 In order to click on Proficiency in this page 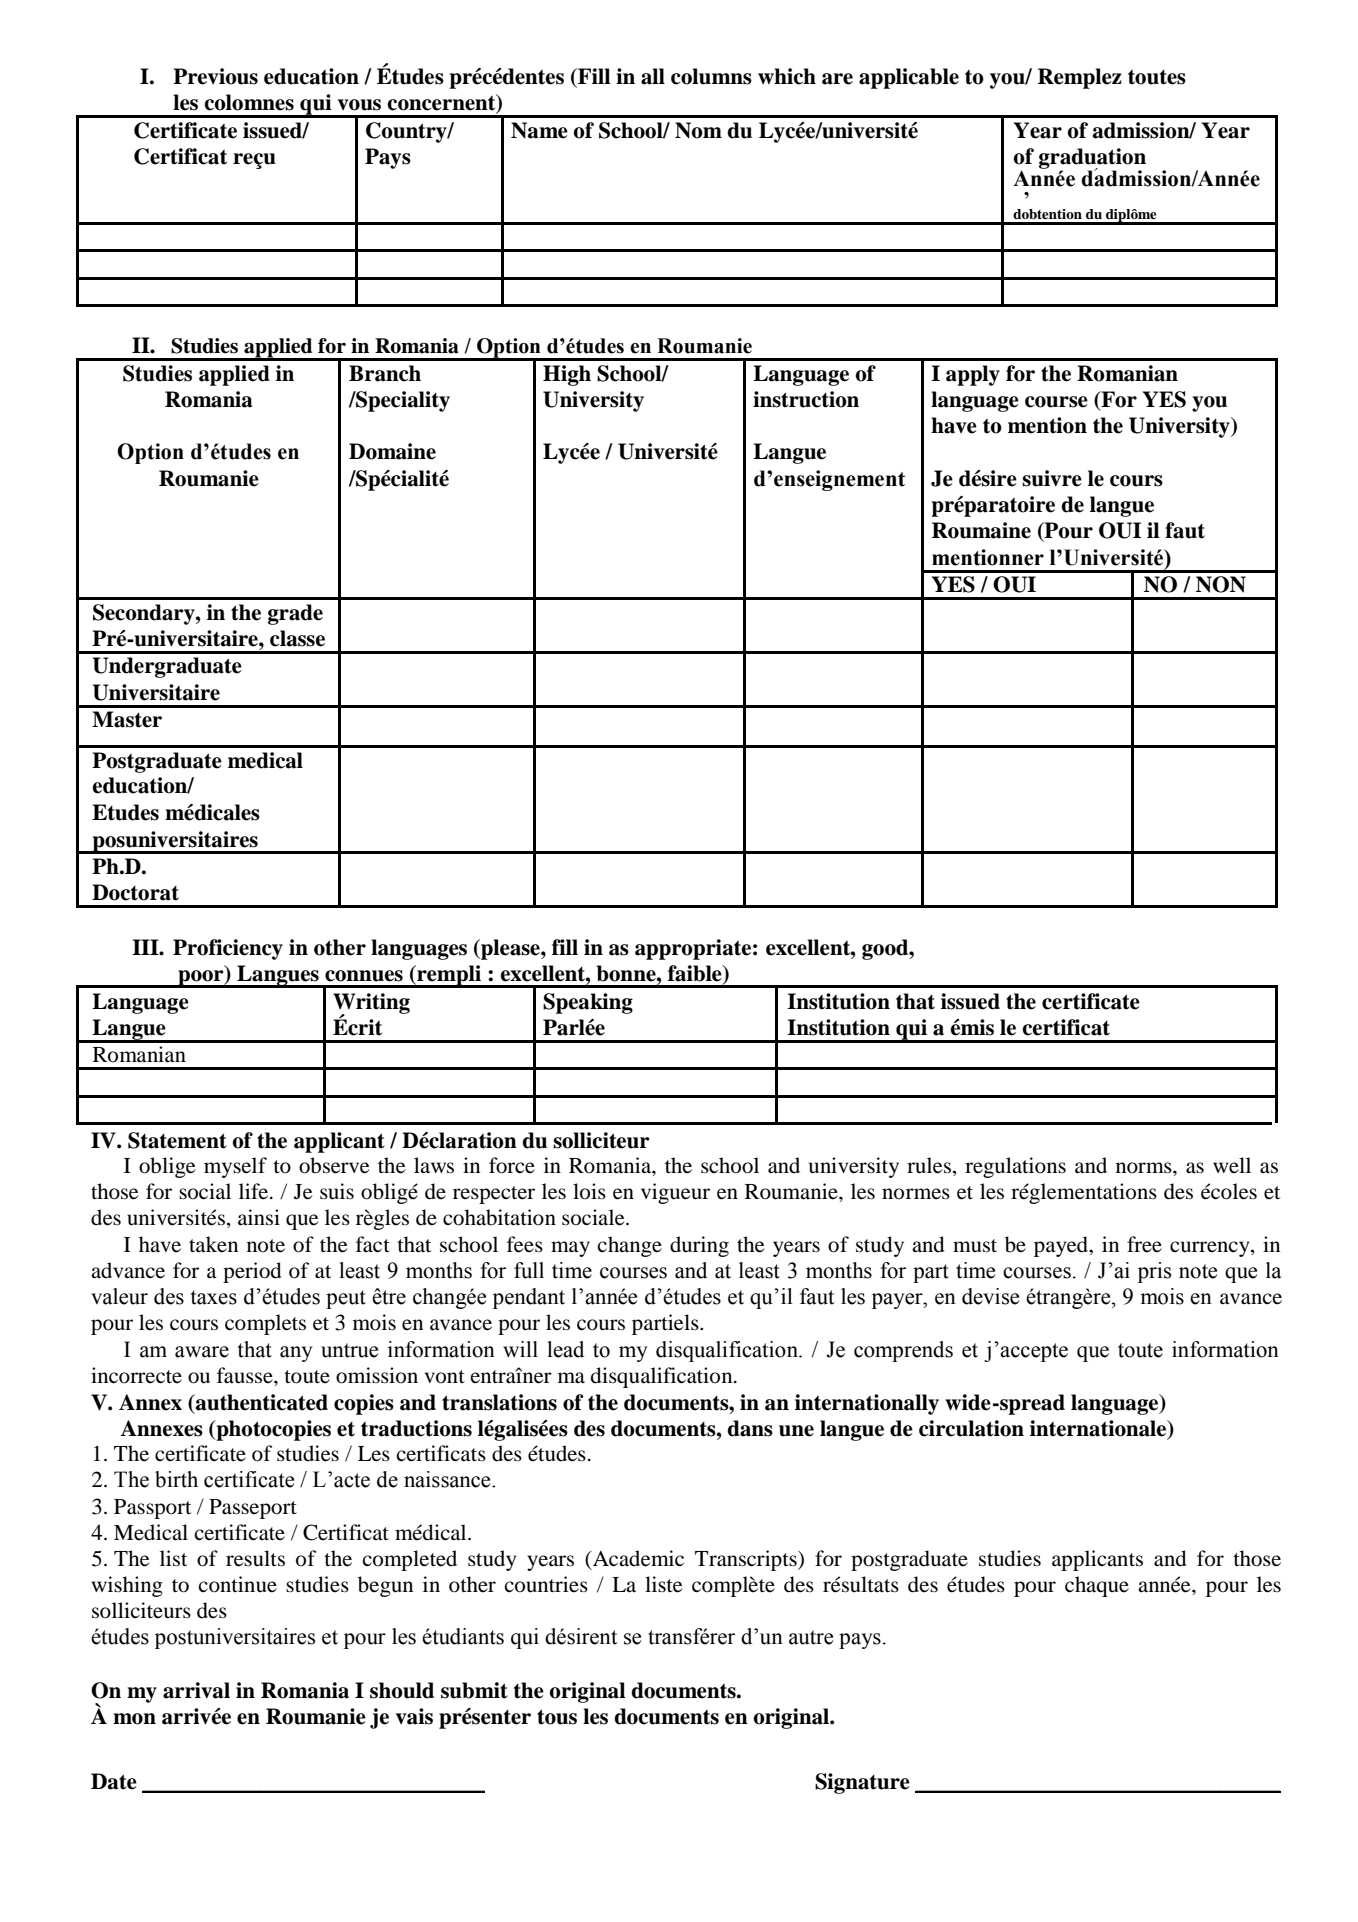, I will do `click(228, 949)`.
